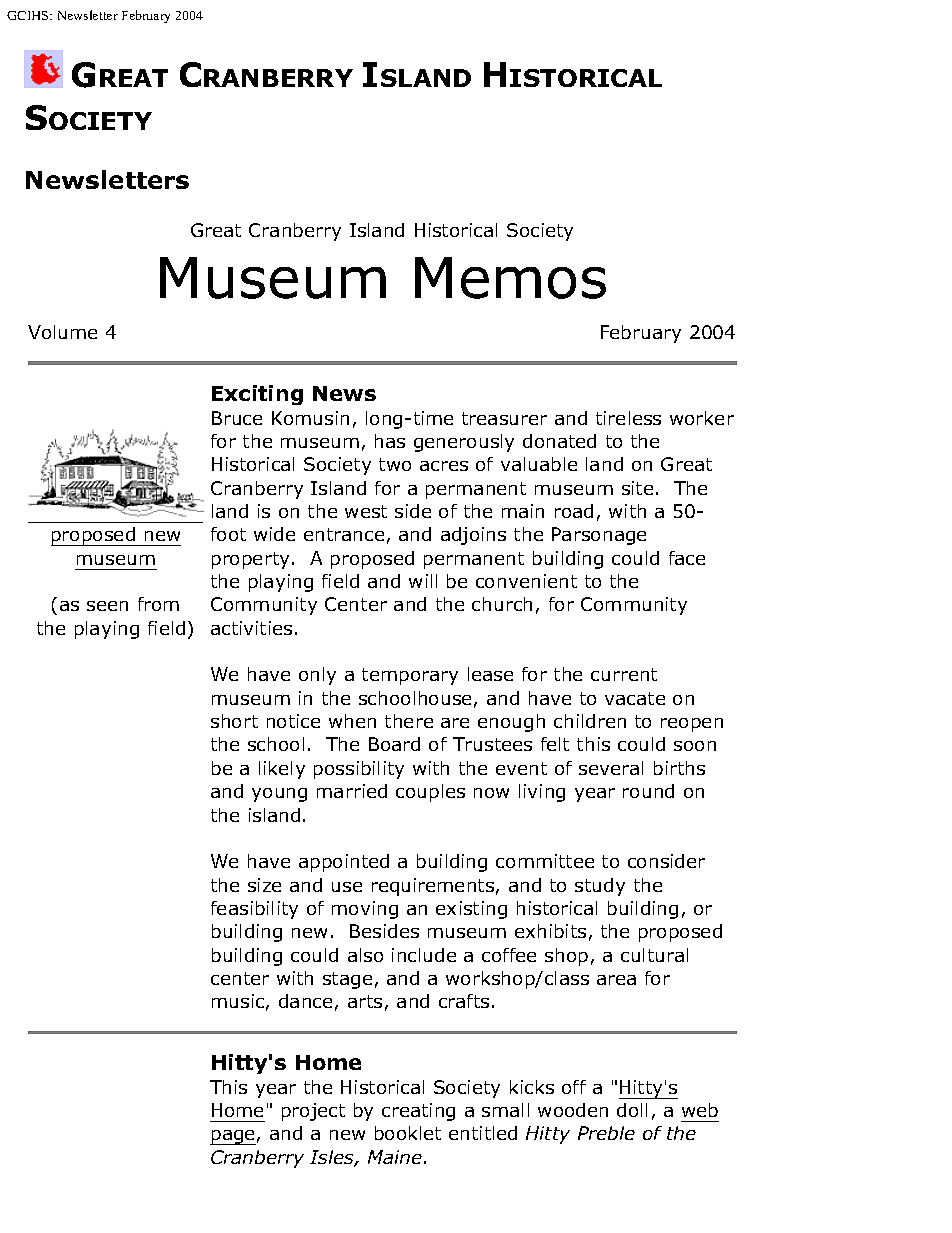 Image resolution: width=952 pixels, height=1233 pixels. Describe the element at coordinates (313, 1112) in the document. I see `project` at that location.
